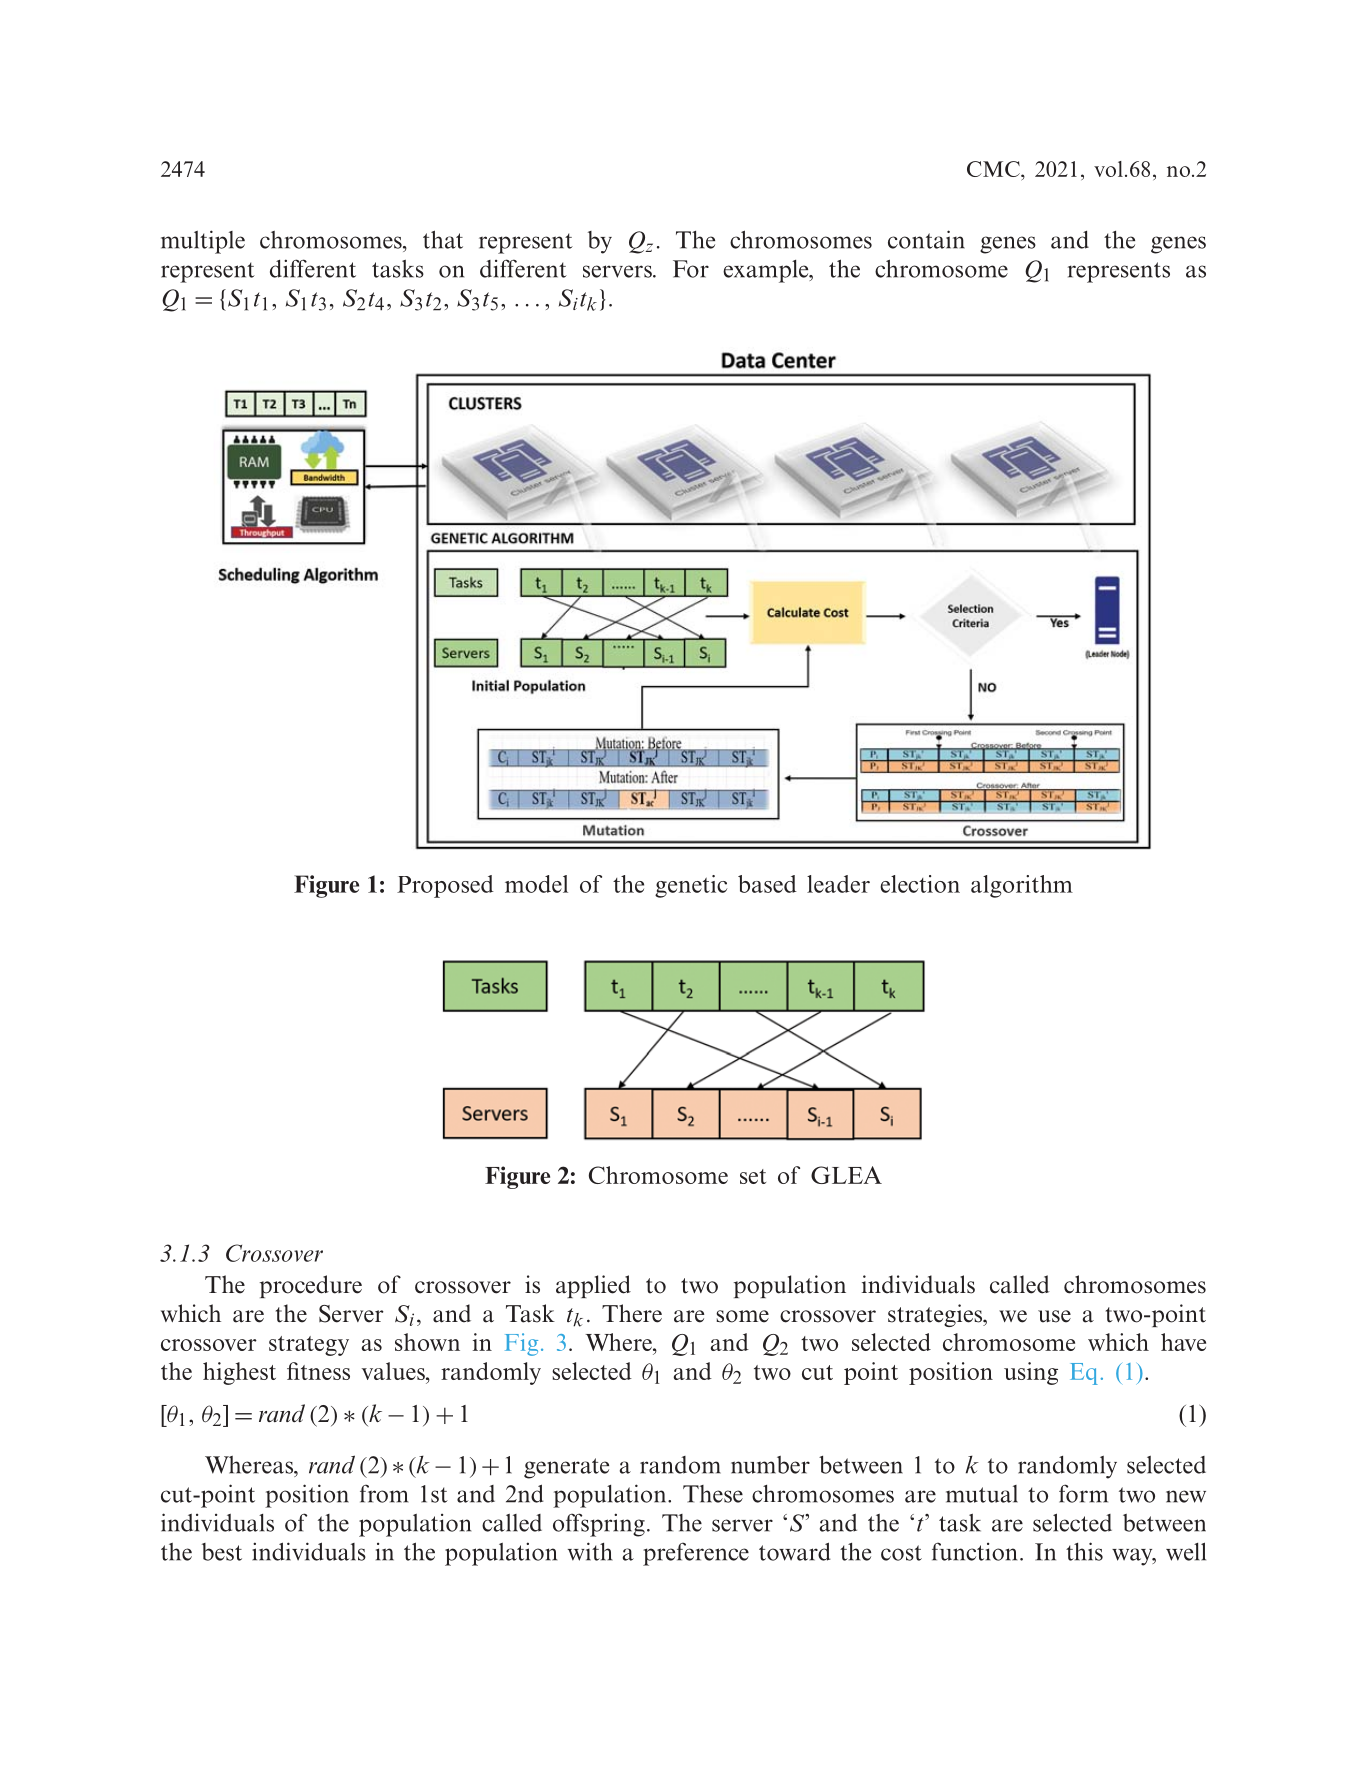 This document has width=1369, height=1771. I want to click on contain, so click(926, 239).
